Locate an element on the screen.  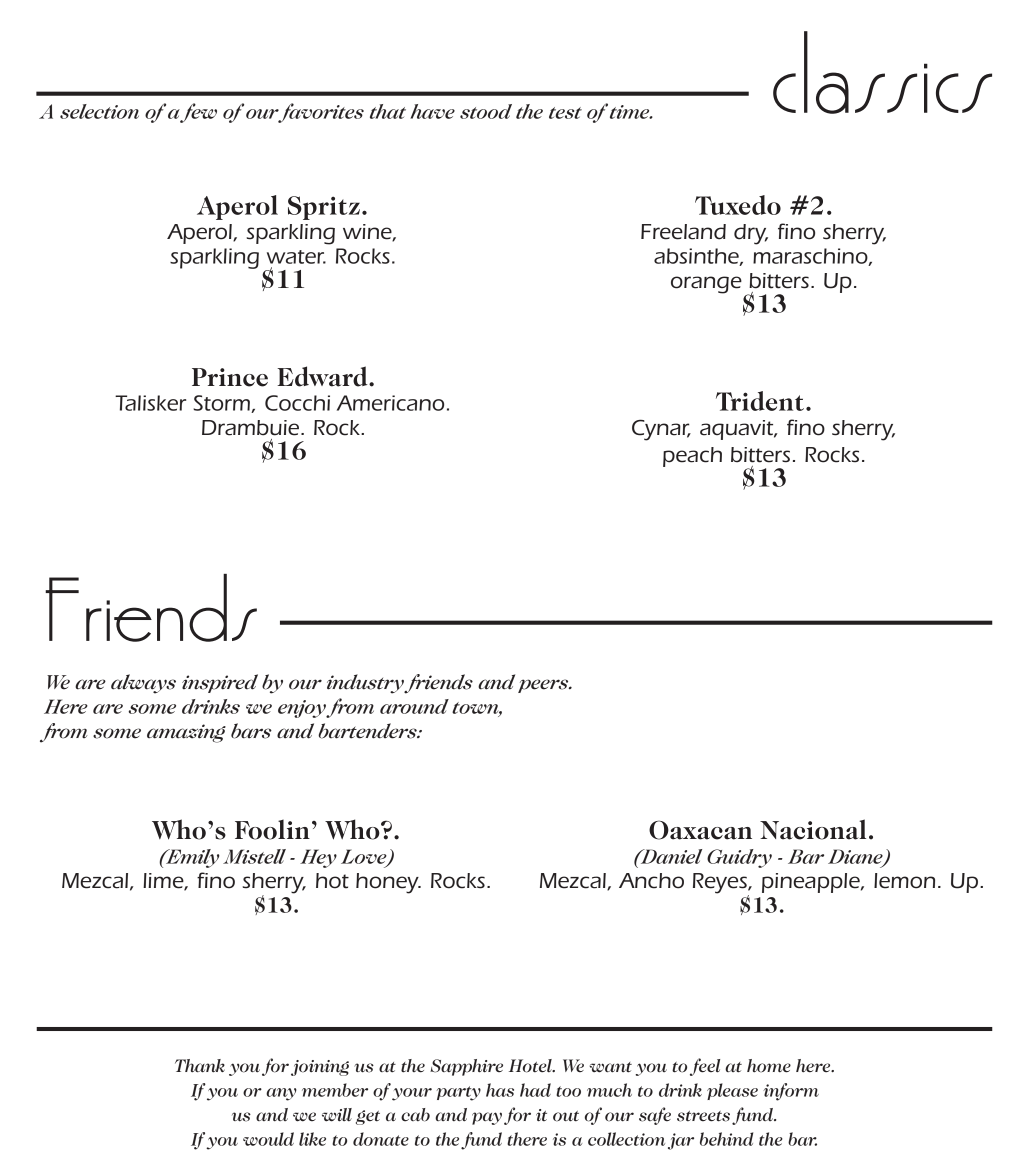
Trident is located at coordinates (760, 401).
